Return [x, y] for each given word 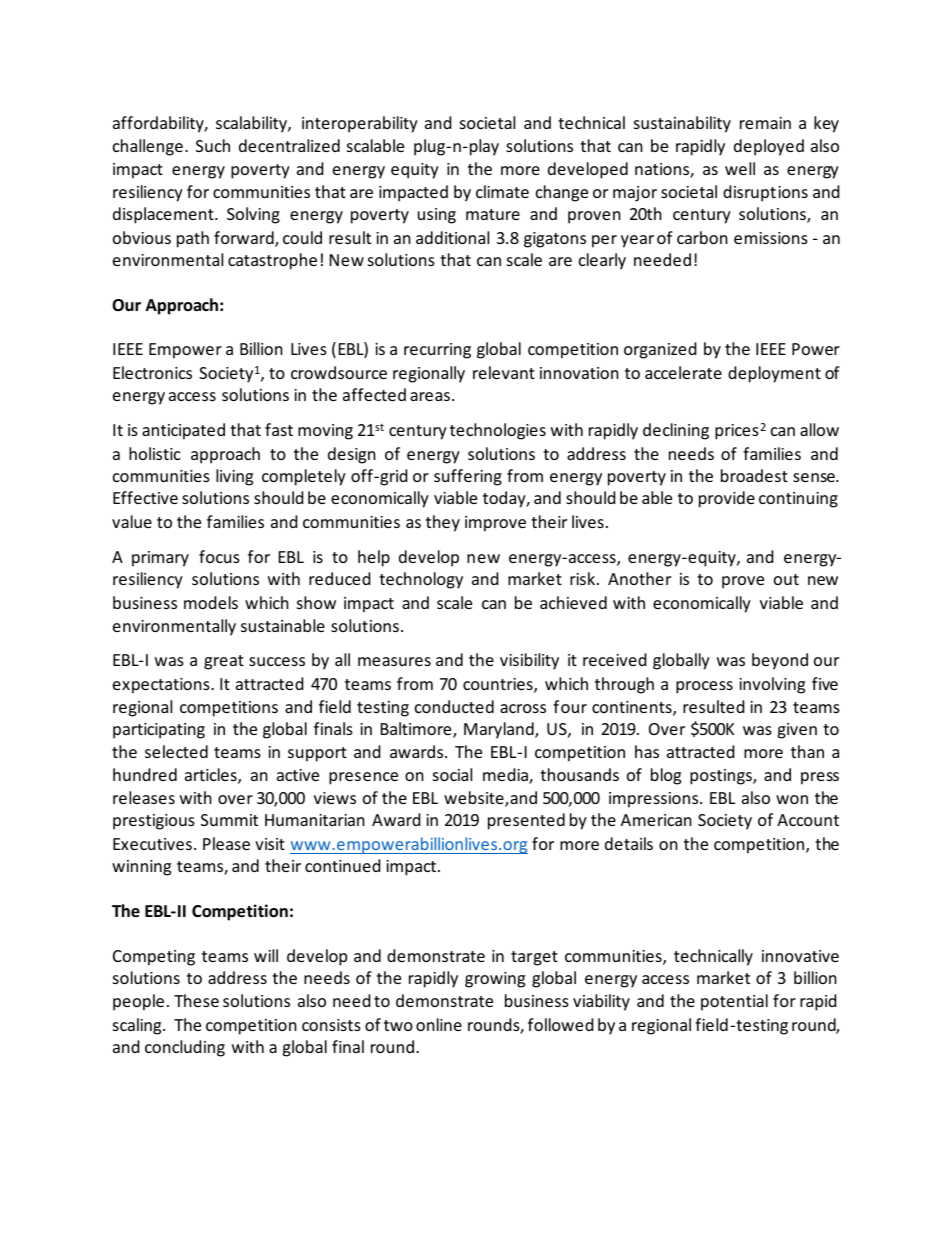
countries [499, 685]
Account [808, 820]
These [196, 1000]
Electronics [152, 372]
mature [493, 214]
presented [526, 821]
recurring [437, 351]
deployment [774, 374]
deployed [769, 147]
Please [226, 843]
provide [727, 499]
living [234, 477]
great [224, 662]
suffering [468, 477]
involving [772, 685]
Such [213, 145]
